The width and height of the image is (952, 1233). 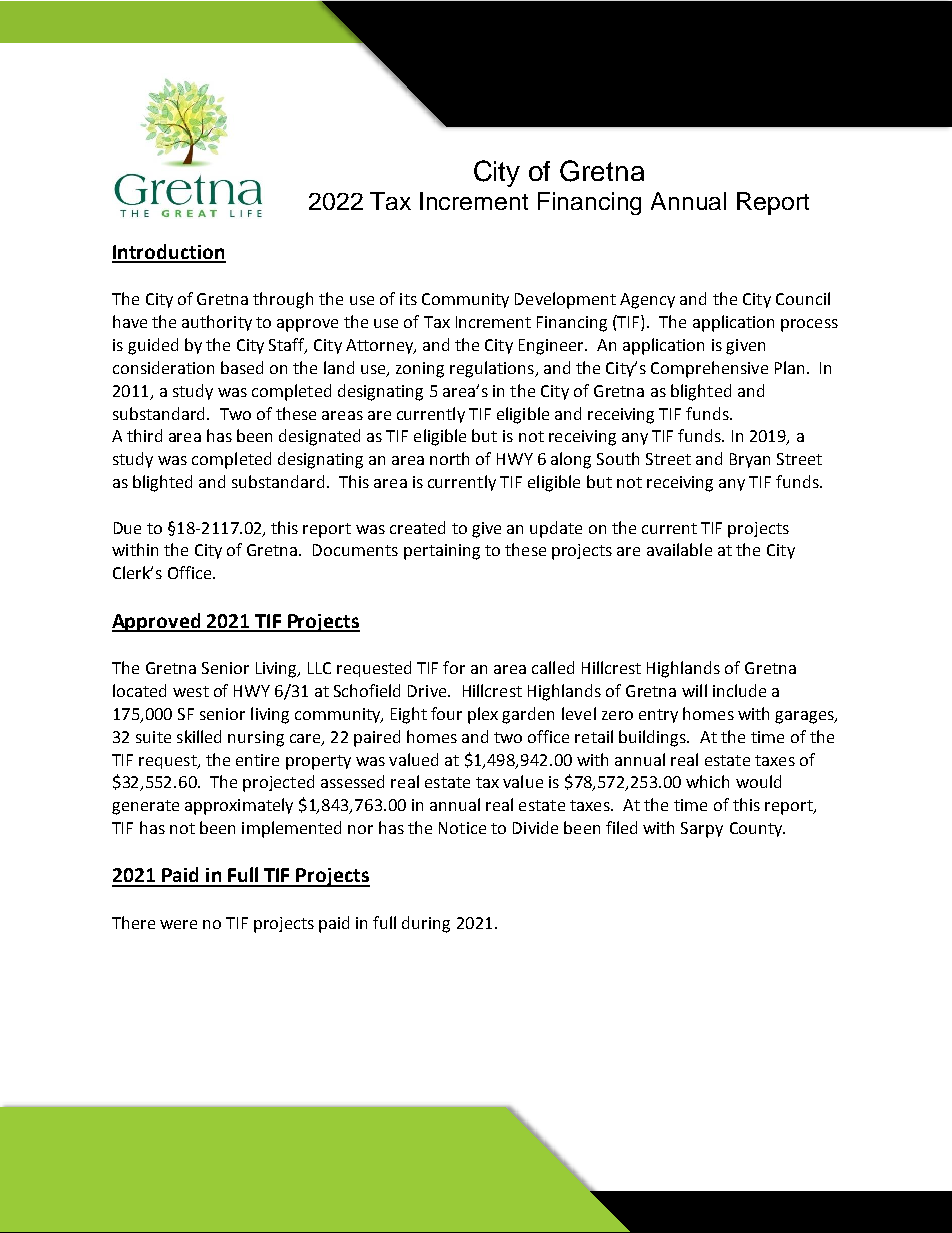 I want to click on based, so click(x=242, y=367).
